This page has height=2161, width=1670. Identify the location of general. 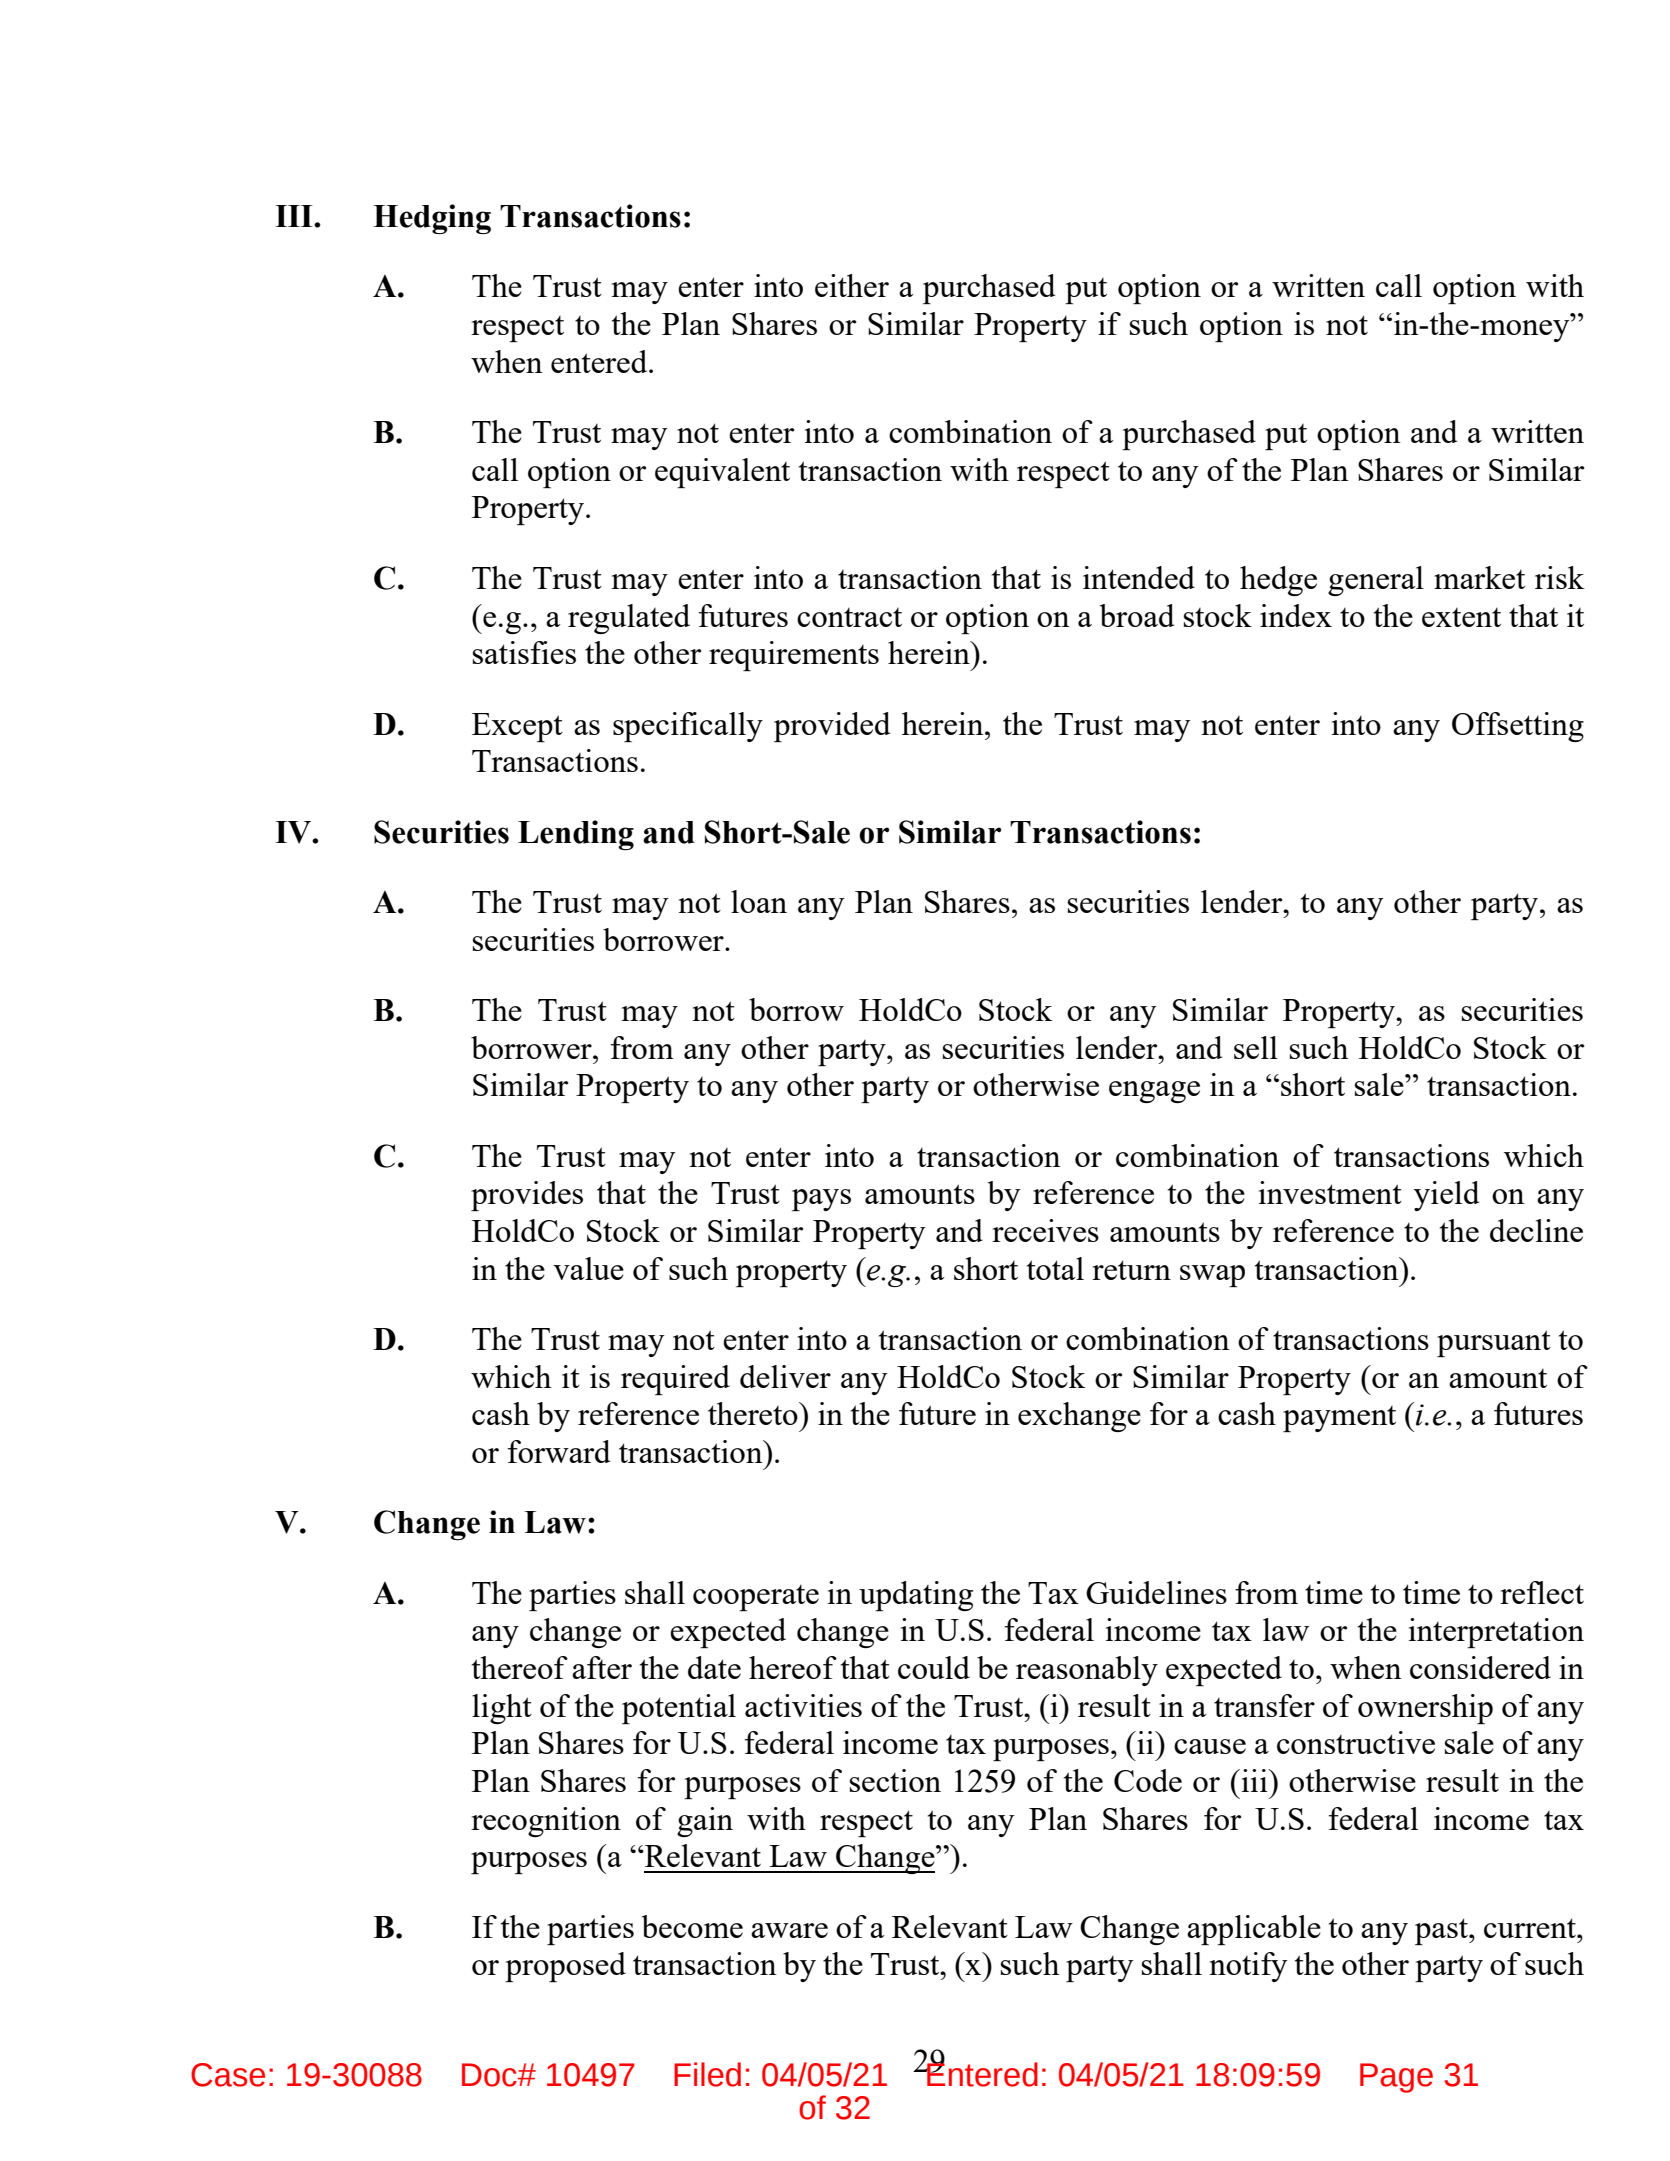
(1376, 581).
